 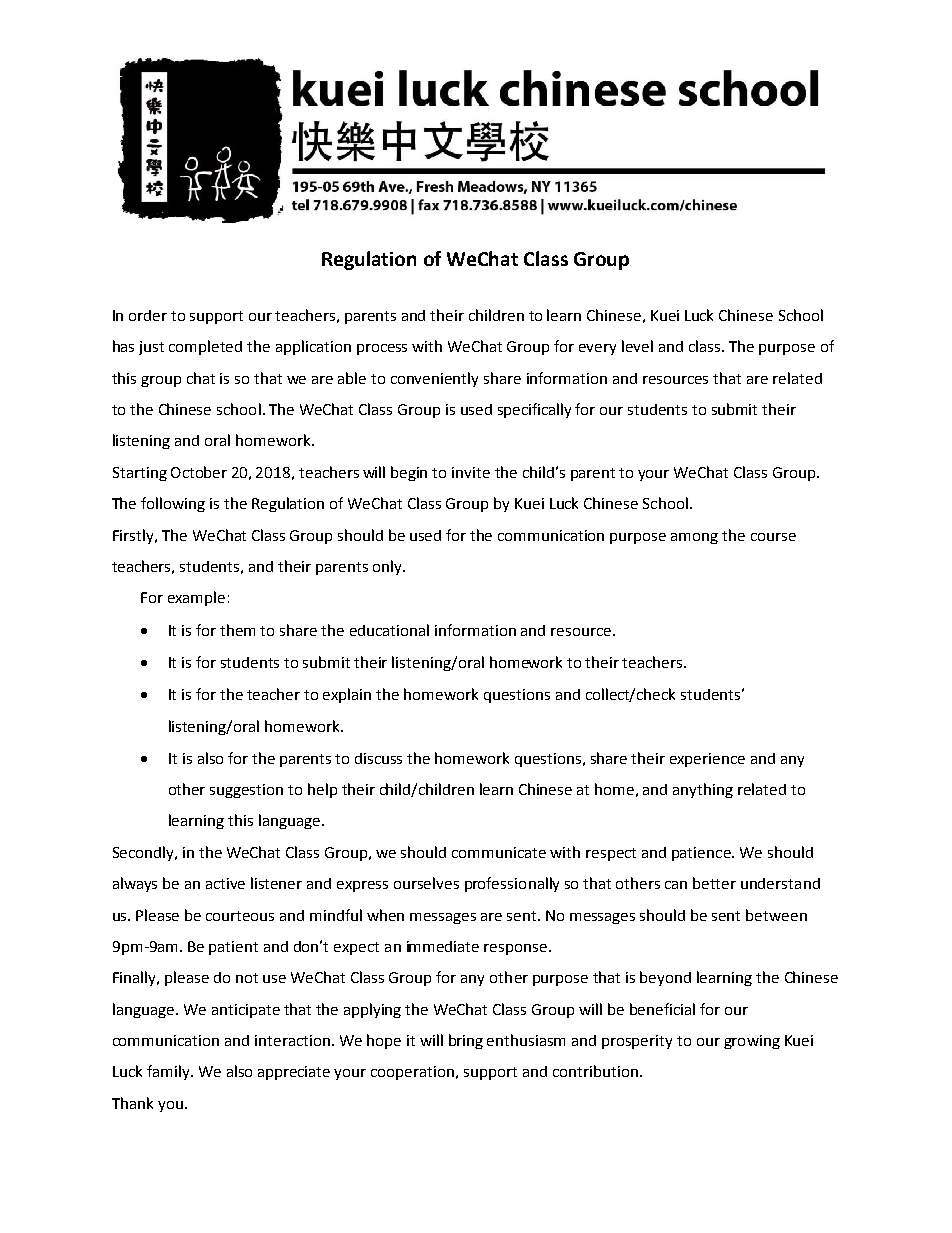 I want to click on bring, so click(x=466, y=1041).
